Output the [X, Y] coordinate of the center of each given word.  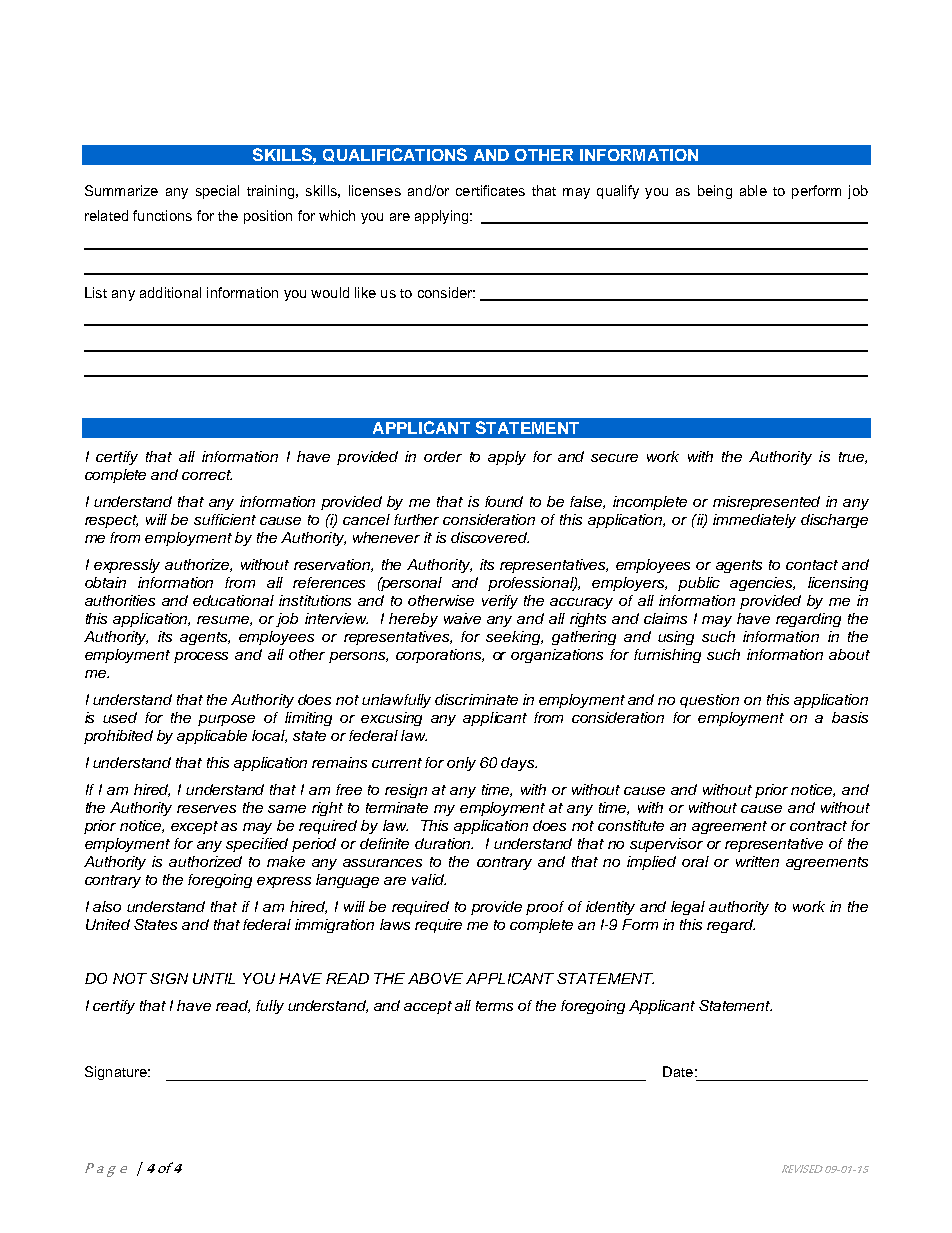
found [504, 501]
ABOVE [435, 978]
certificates [490, 190]
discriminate [476, 699]
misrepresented [766, 503]
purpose [226, 720]
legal [688, 908]
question [709, 701]
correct [207, 475]
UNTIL [214, 978]
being [715, 192]
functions [162, 215]
